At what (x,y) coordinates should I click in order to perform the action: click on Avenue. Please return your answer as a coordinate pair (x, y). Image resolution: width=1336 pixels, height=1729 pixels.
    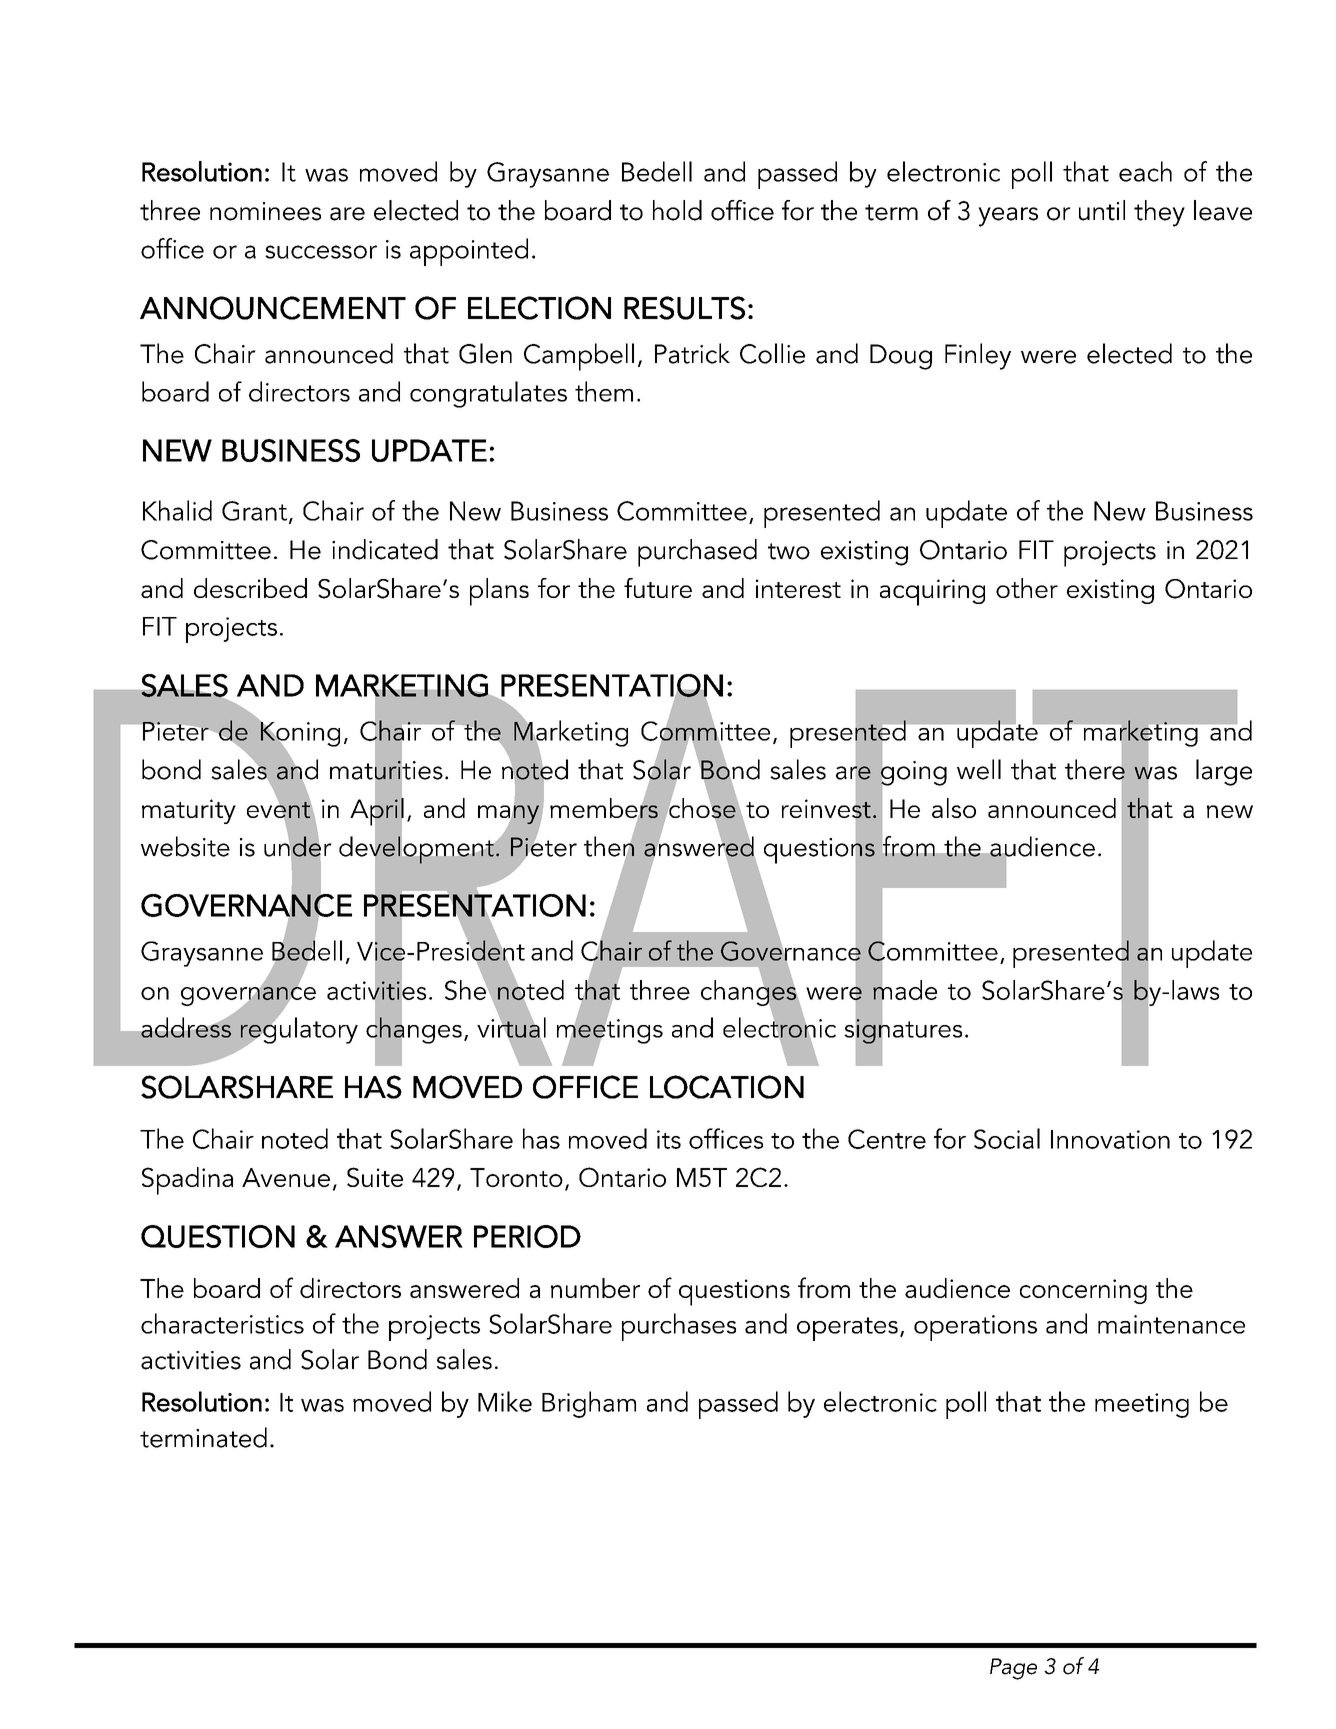
    Looking at the image, I should click on (286, 1177).
